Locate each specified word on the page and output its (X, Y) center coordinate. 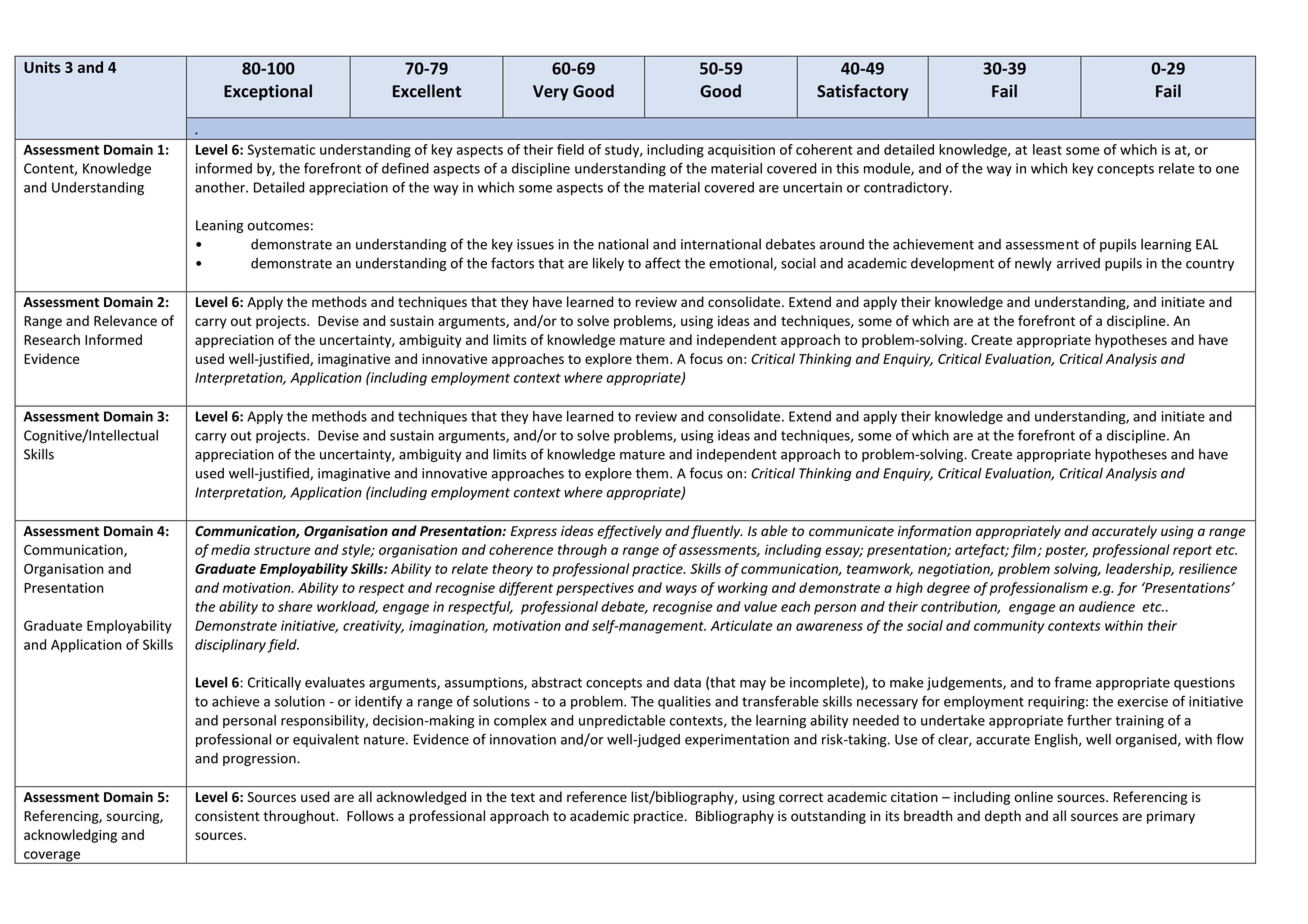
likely (608, 264)
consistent (227, 816)
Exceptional (268, 92)
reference (597, 797)
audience (1107, 606)
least (1047, 149)
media (230, 549)
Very (551, 93)
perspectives (595, 589)
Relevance (125, 320)
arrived (1078, 263)
